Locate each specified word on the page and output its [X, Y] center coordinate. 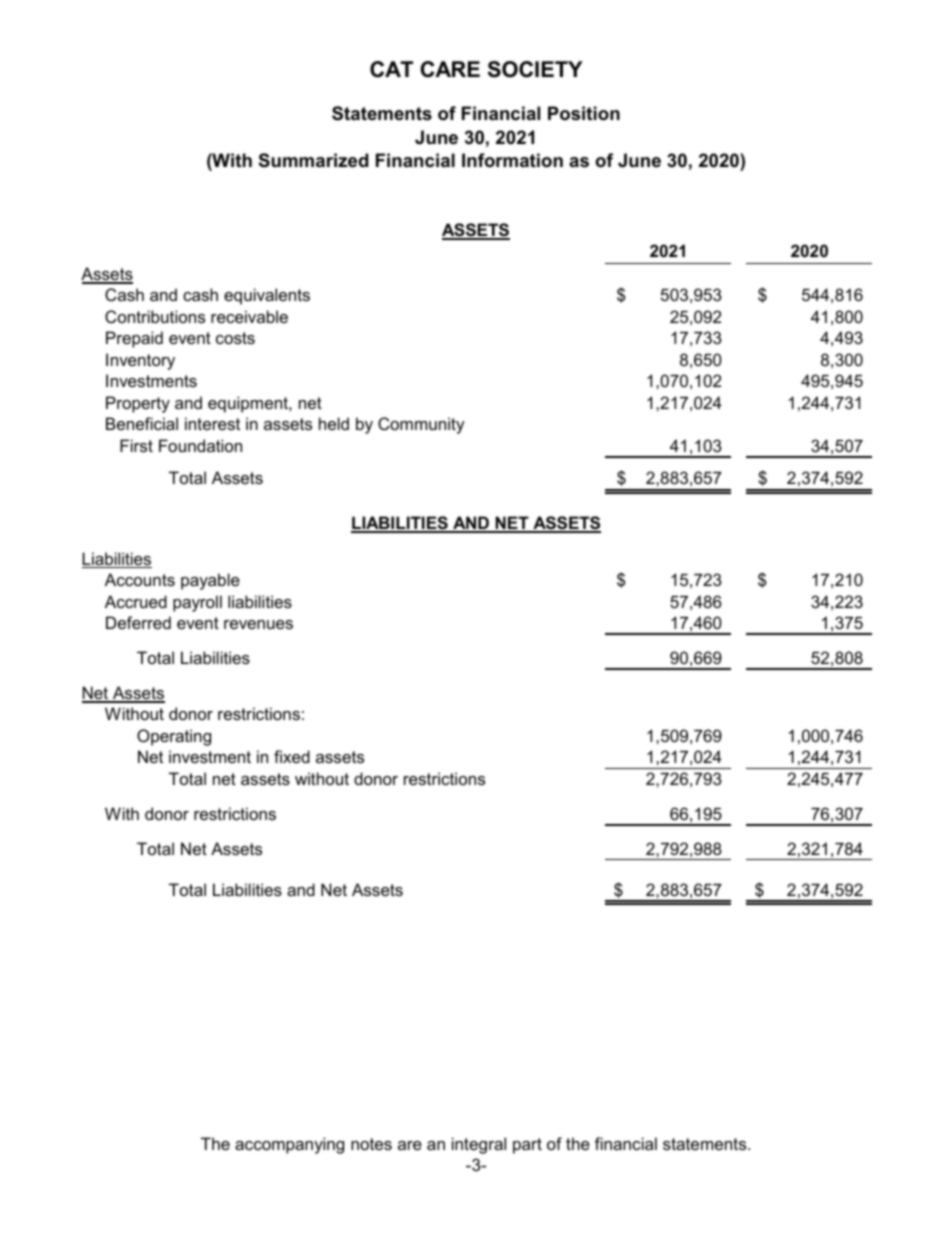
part [527, 1146]
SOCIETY [535, 69]
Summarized [314, 160]
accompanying [289, 1145]
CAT [391, 69]
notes [371, 1144]
